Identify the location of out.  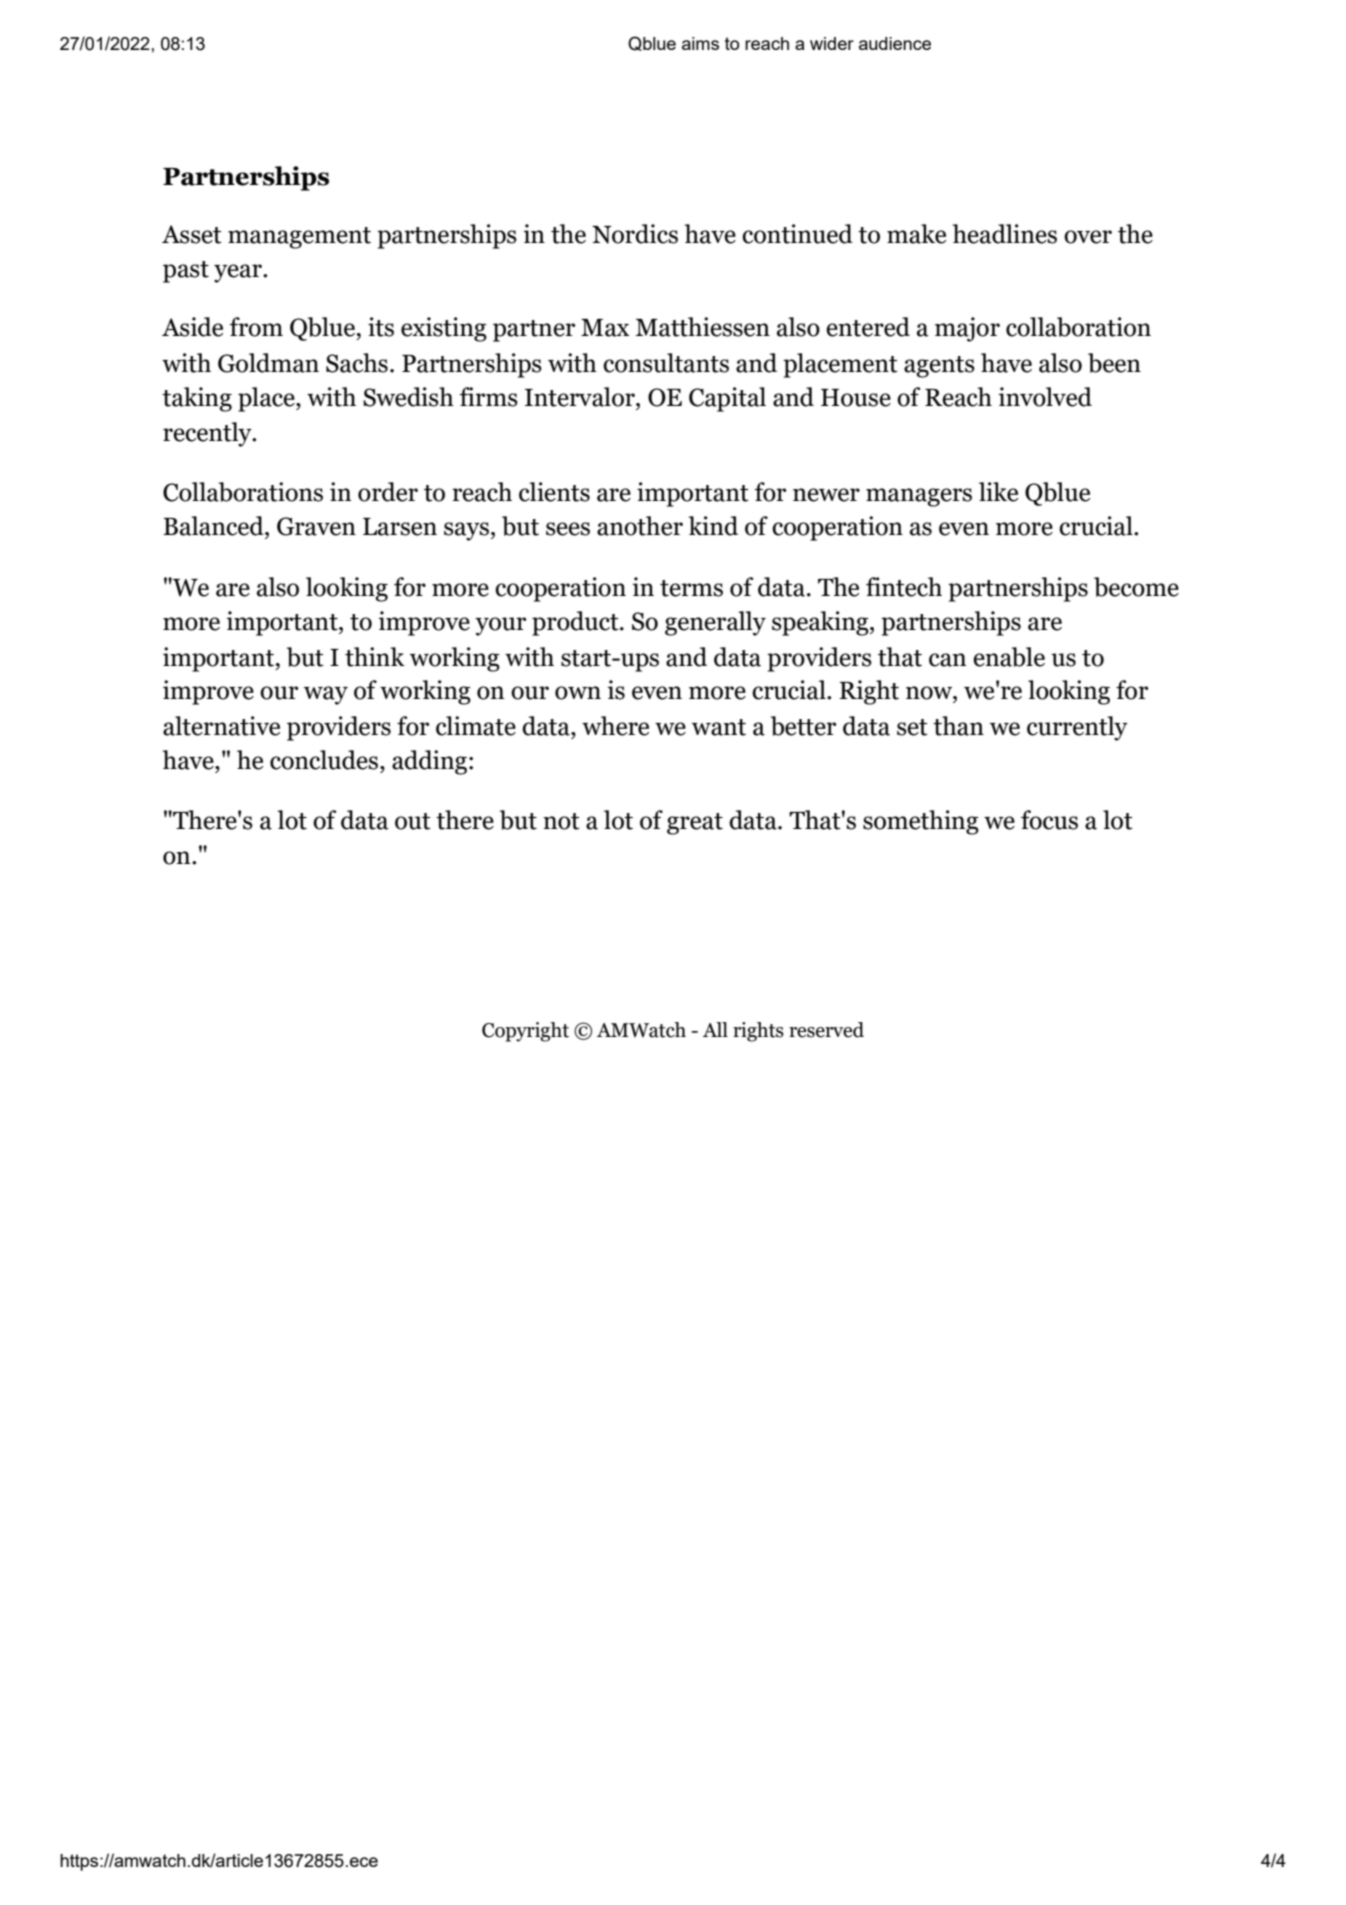
(413, 821).
